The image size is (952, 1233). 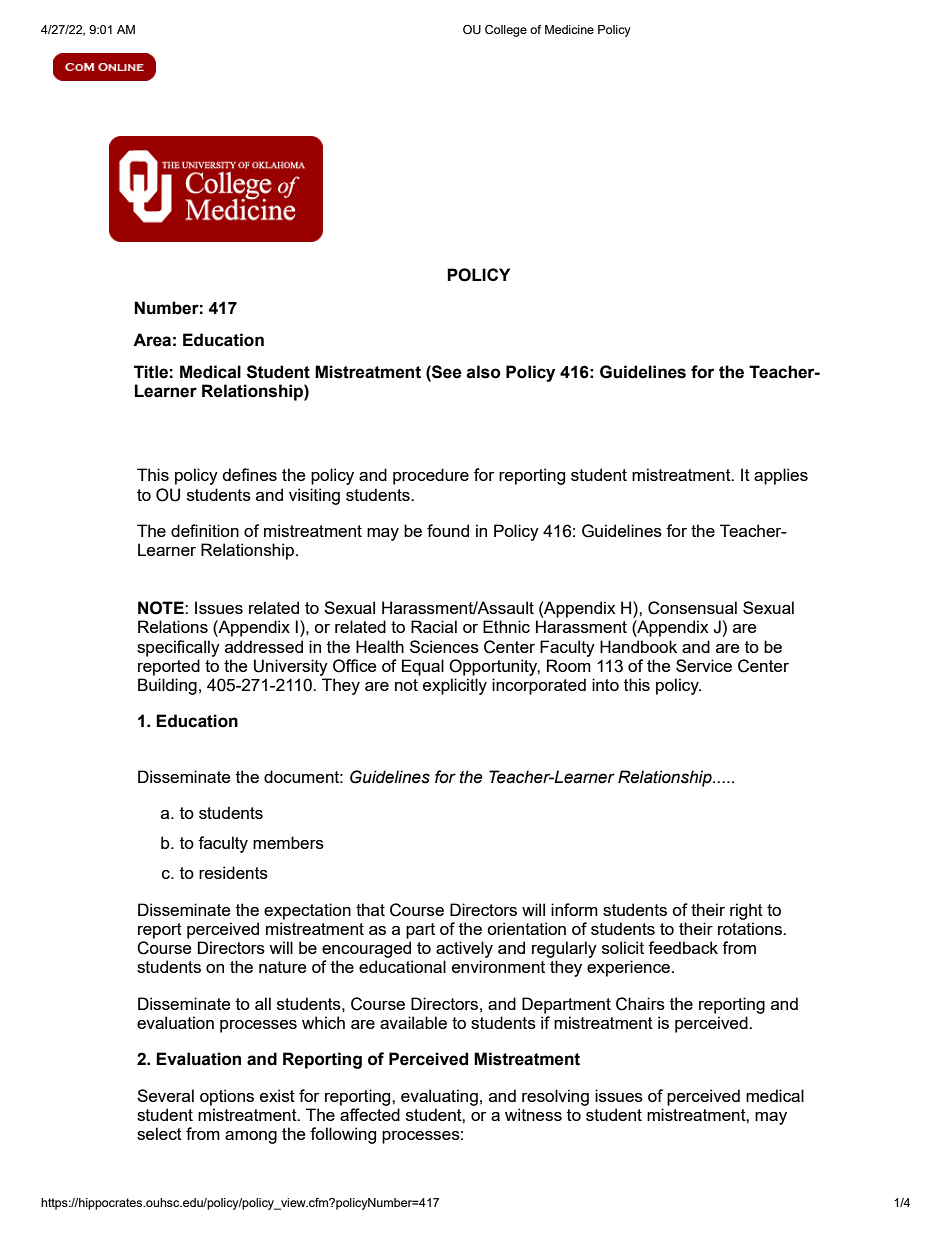 What do you see at coordinates (446, 372) in the screenshot?
I see `See` at bounding box center [446, 372].
